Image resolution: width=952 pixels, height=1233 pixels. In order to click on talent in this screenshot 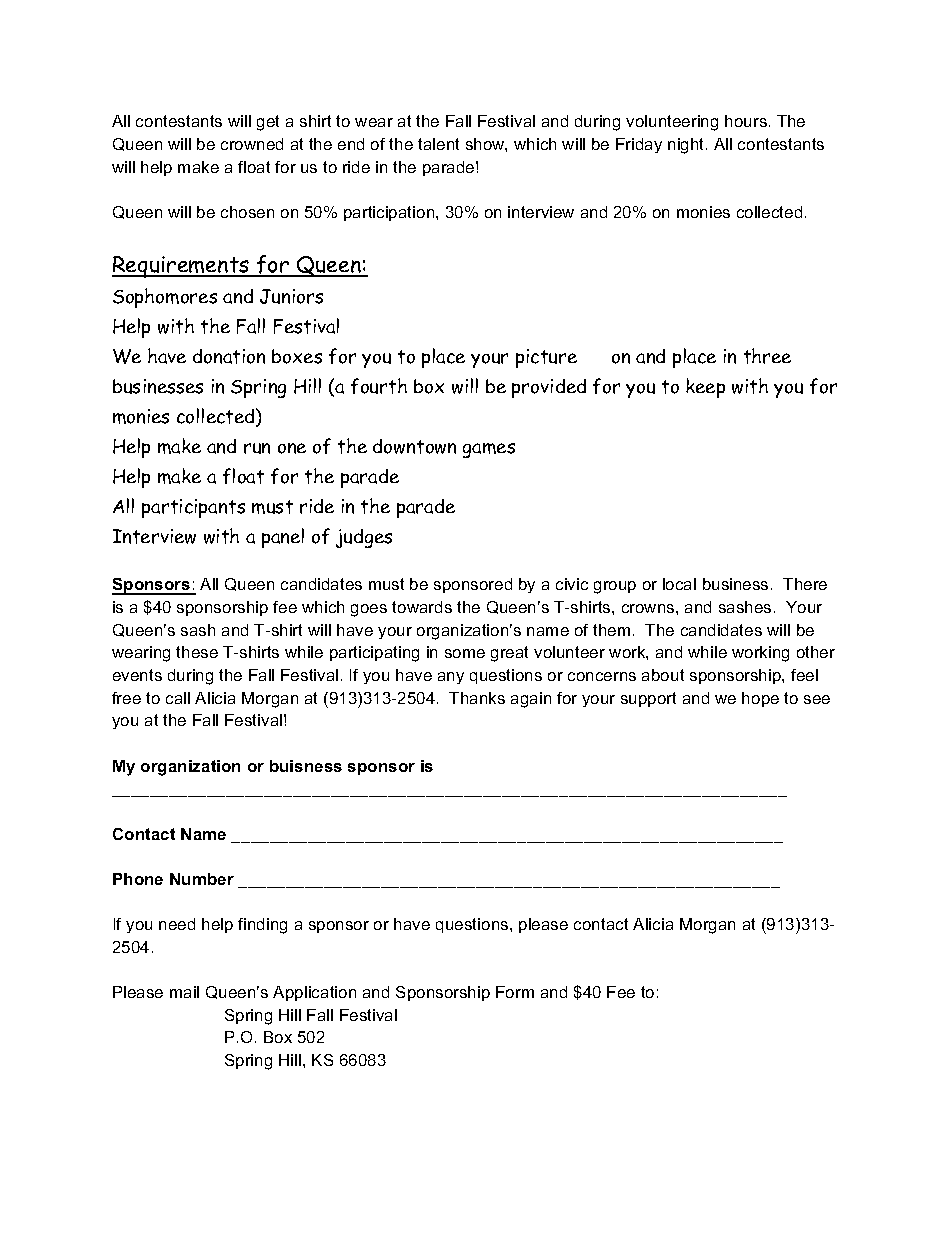, I will do `click(438, 144)`.
